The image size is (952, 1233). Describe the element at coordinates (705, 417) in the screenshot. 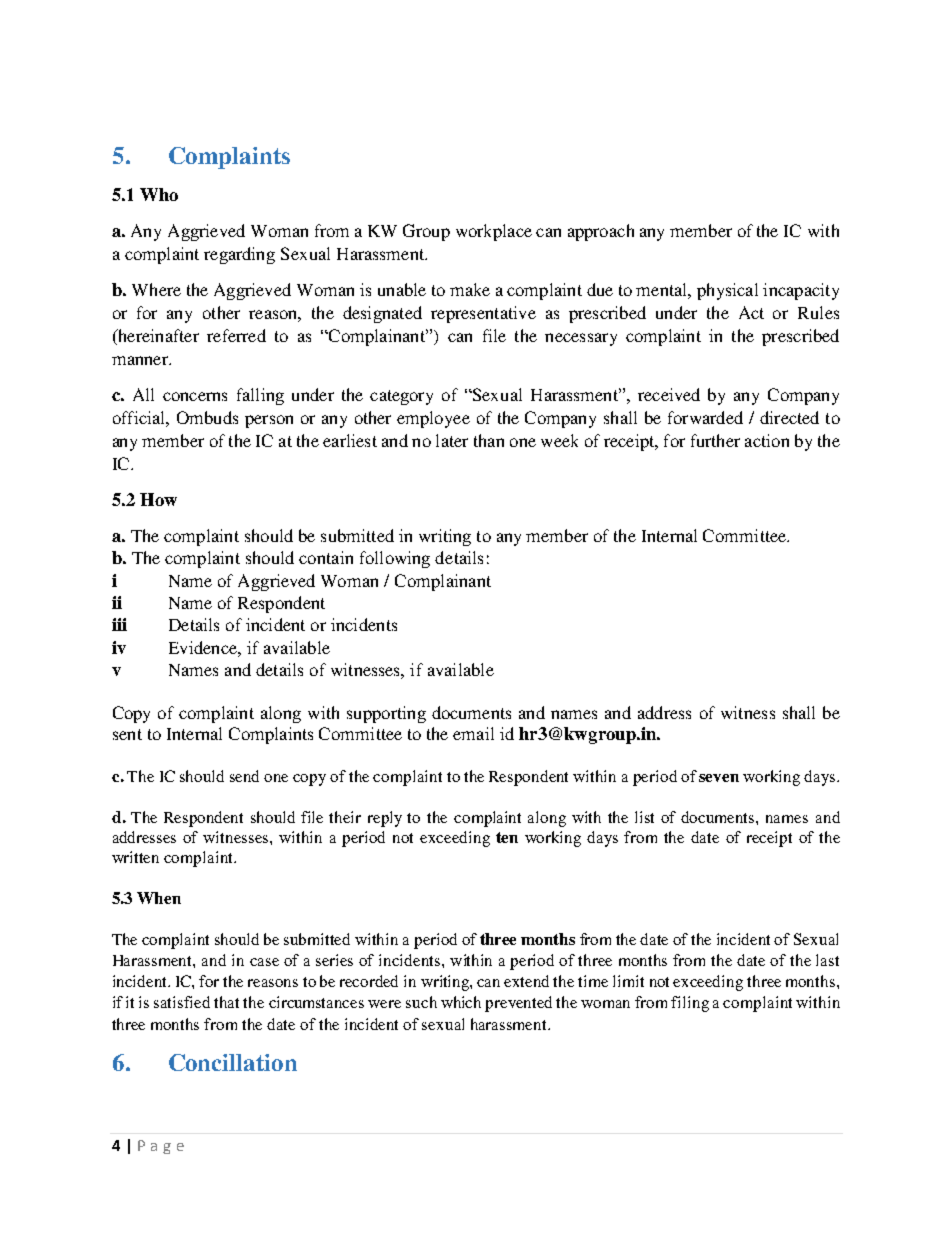

I see `forwarded` at that location.
